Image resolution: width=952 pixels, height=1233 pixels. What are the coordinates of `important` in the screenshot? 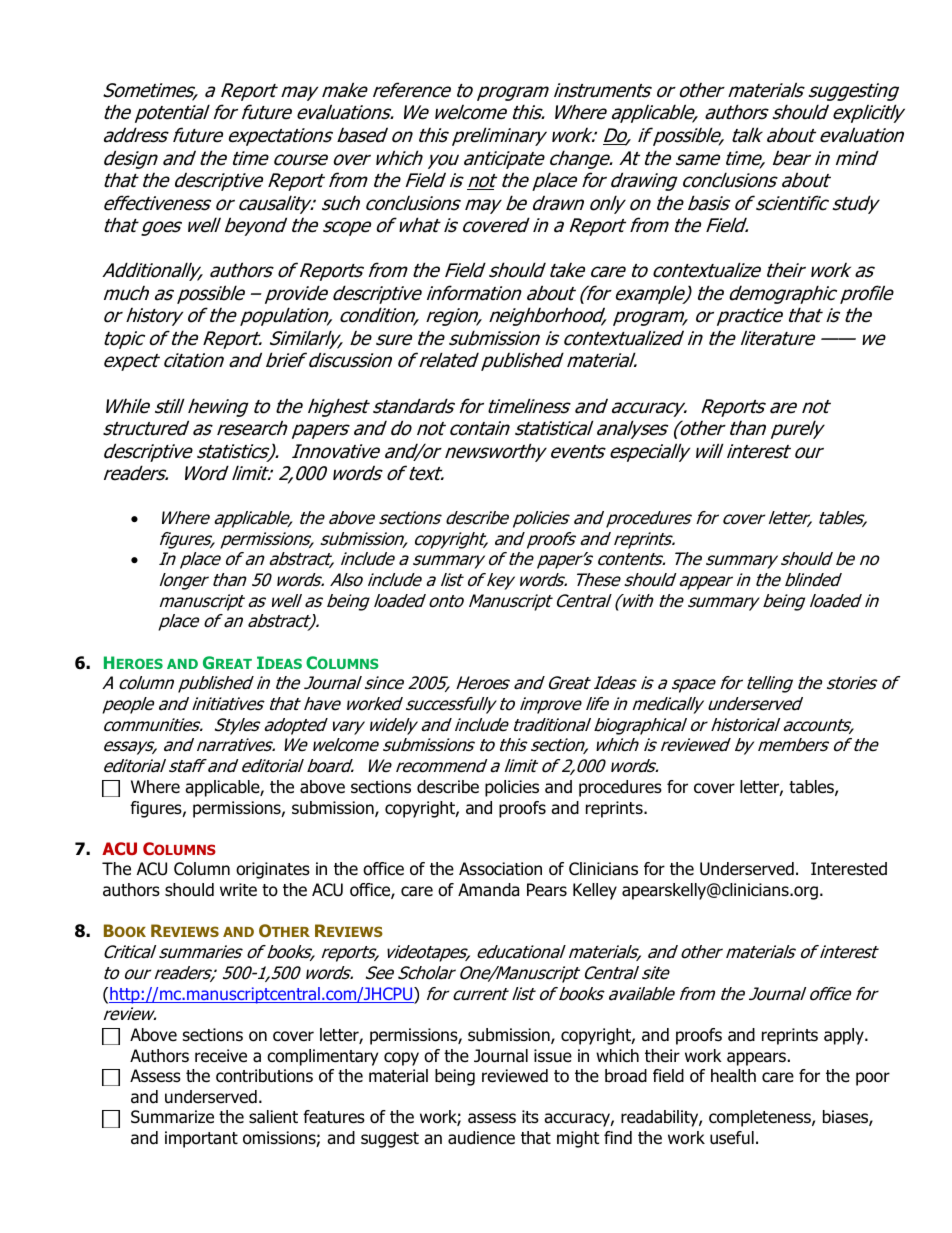 It's located at (201, 1139).
